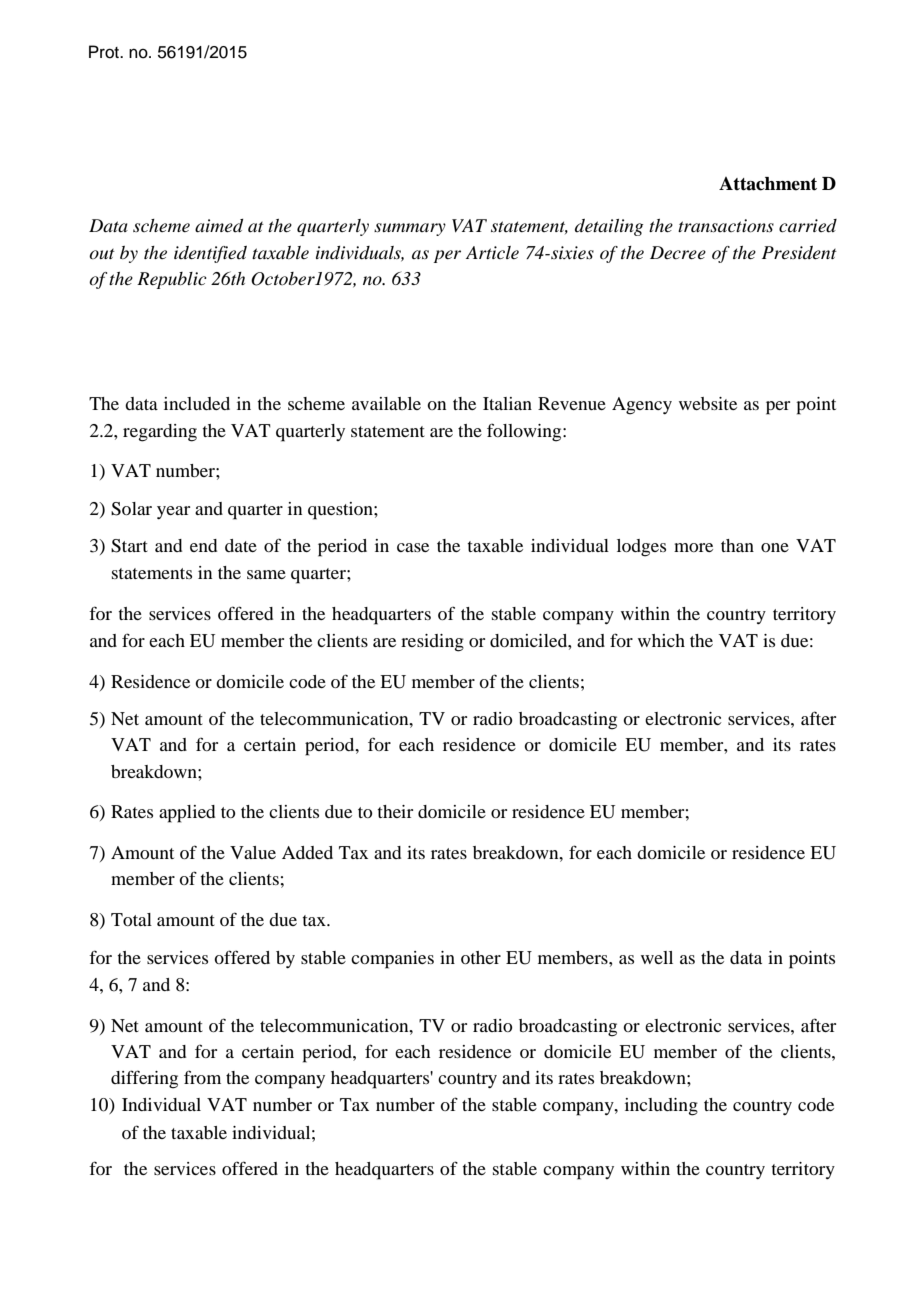 The width and height of the screenshot is (924, 1308). I want to click on which, so click(661, 640).
